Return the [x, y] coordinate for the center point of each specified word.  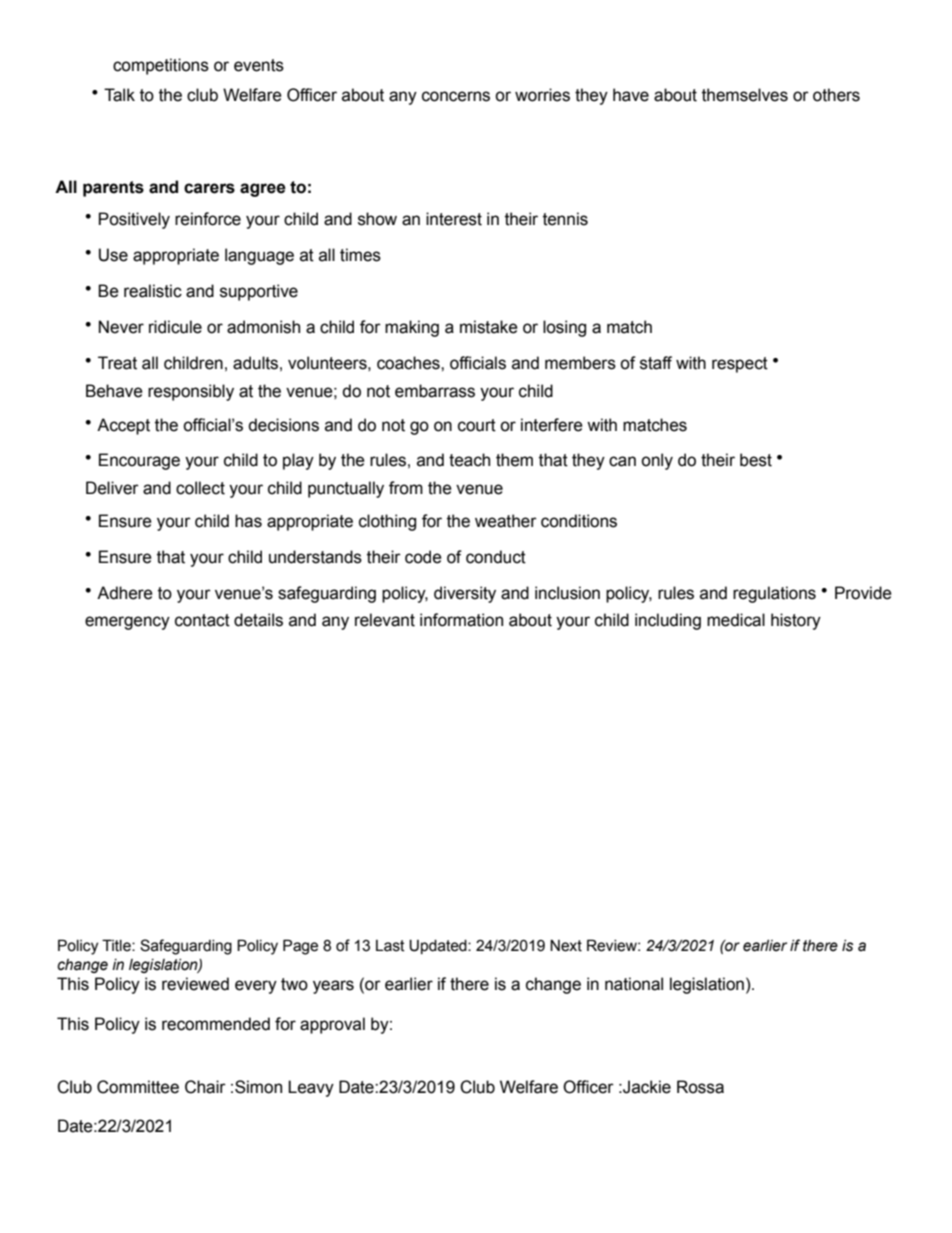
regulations [774, 594]
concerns [456, 96]
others [836, 95]
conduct [496, 557]
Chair [205, 1087]
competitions [161, 66]
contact [202, 620]
